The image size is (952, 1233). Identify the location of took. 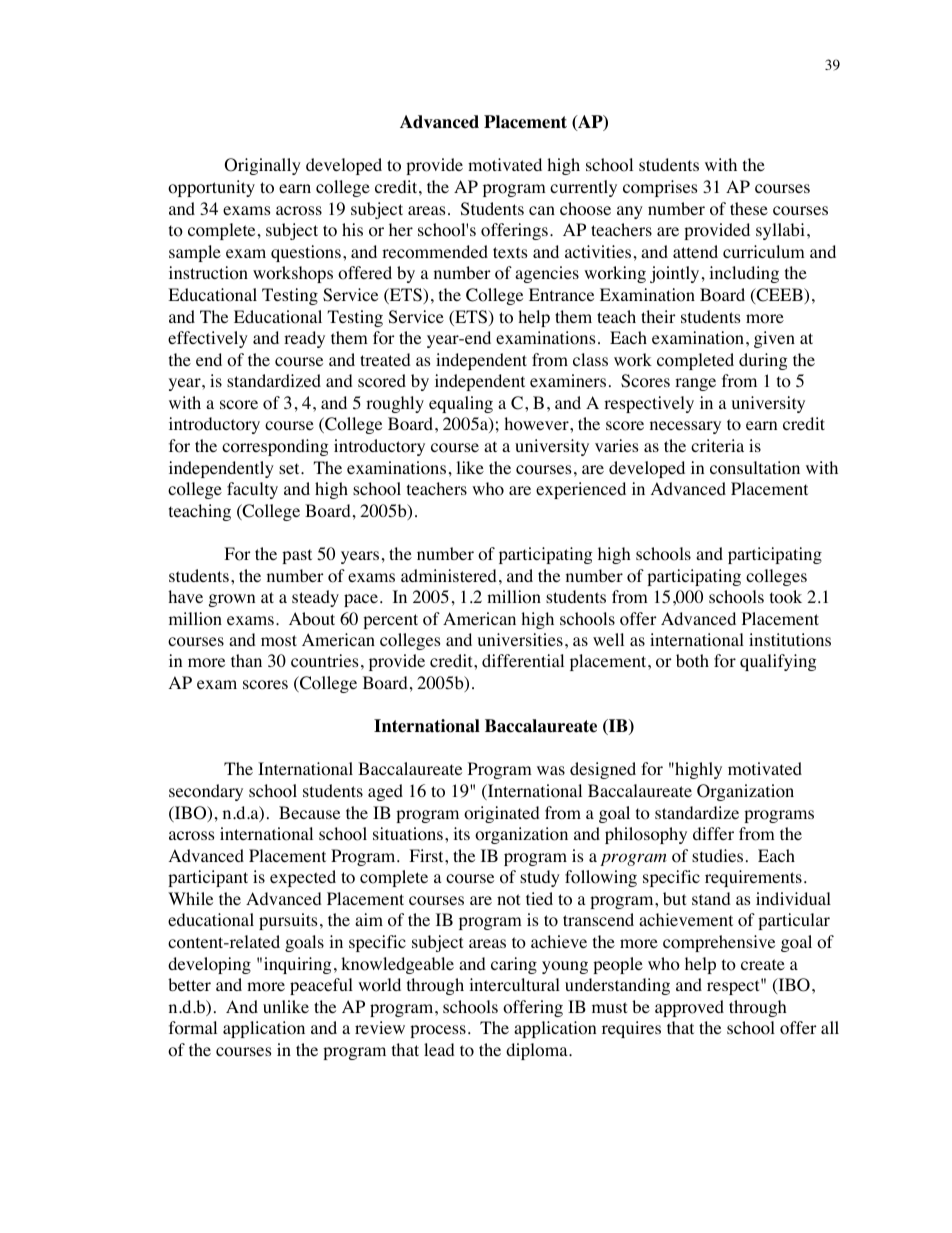
(786, 597).
